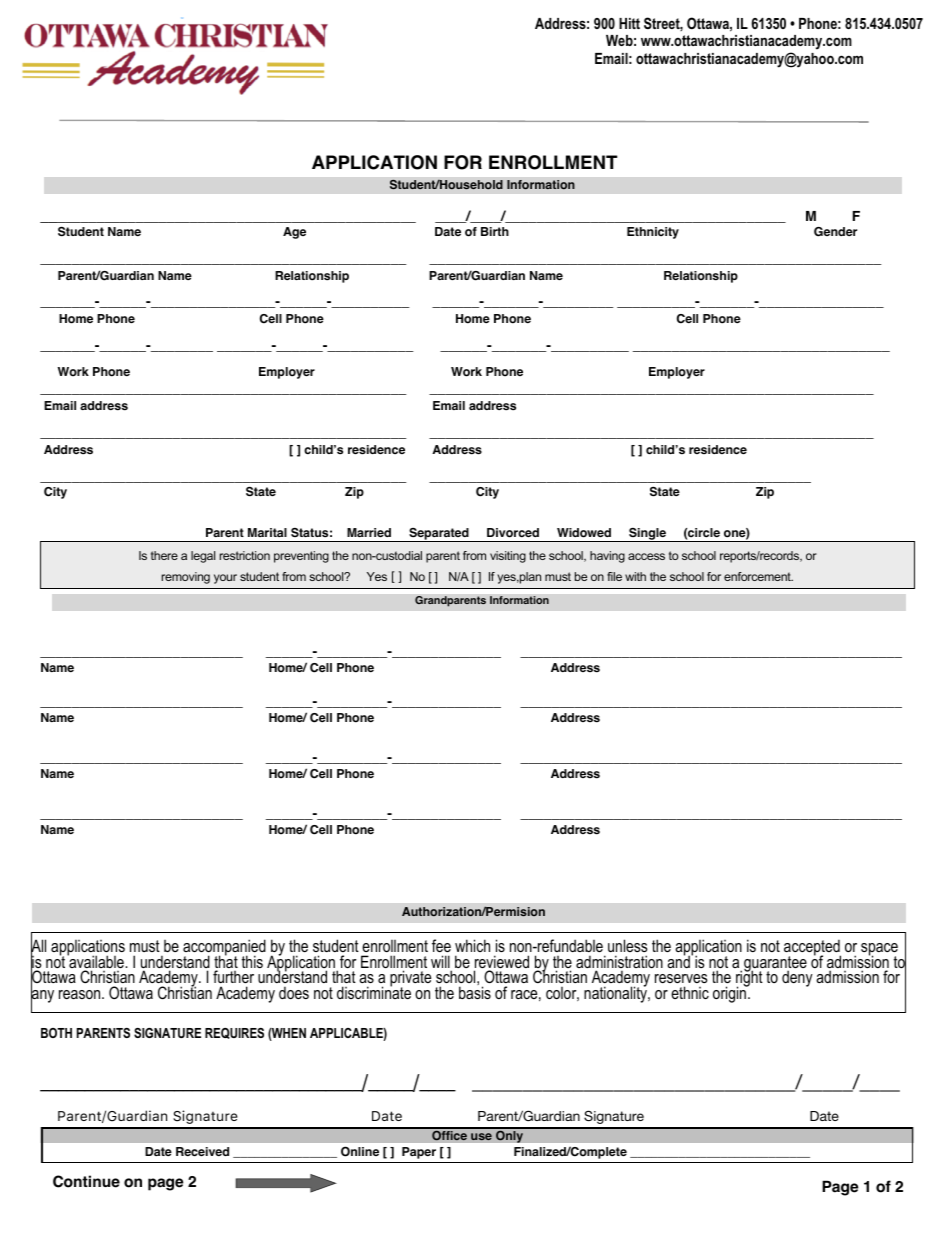 This screenshot has height=1233, width=952. Describe the element at coordinates (647, 535) in the screenshot. I see `Single` at that location.
